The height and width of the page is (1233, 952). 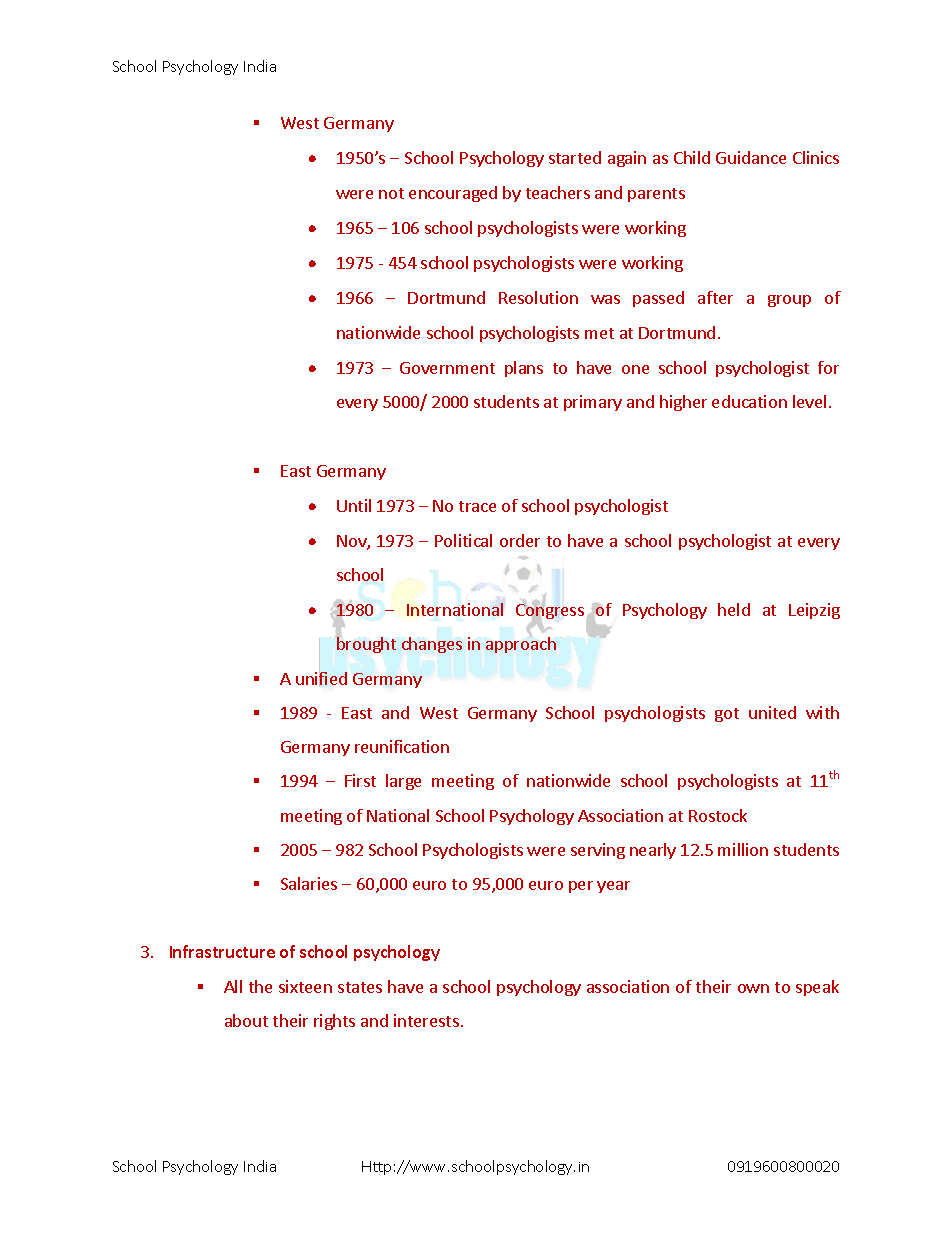 I want to click on education, so click(x=749, y=401).
